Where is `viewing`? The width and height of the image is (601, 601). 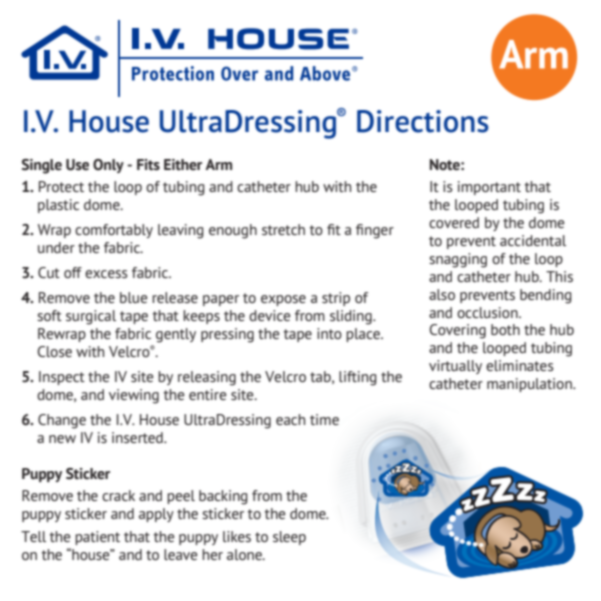 viewing is located at coordinates (134, 396).
